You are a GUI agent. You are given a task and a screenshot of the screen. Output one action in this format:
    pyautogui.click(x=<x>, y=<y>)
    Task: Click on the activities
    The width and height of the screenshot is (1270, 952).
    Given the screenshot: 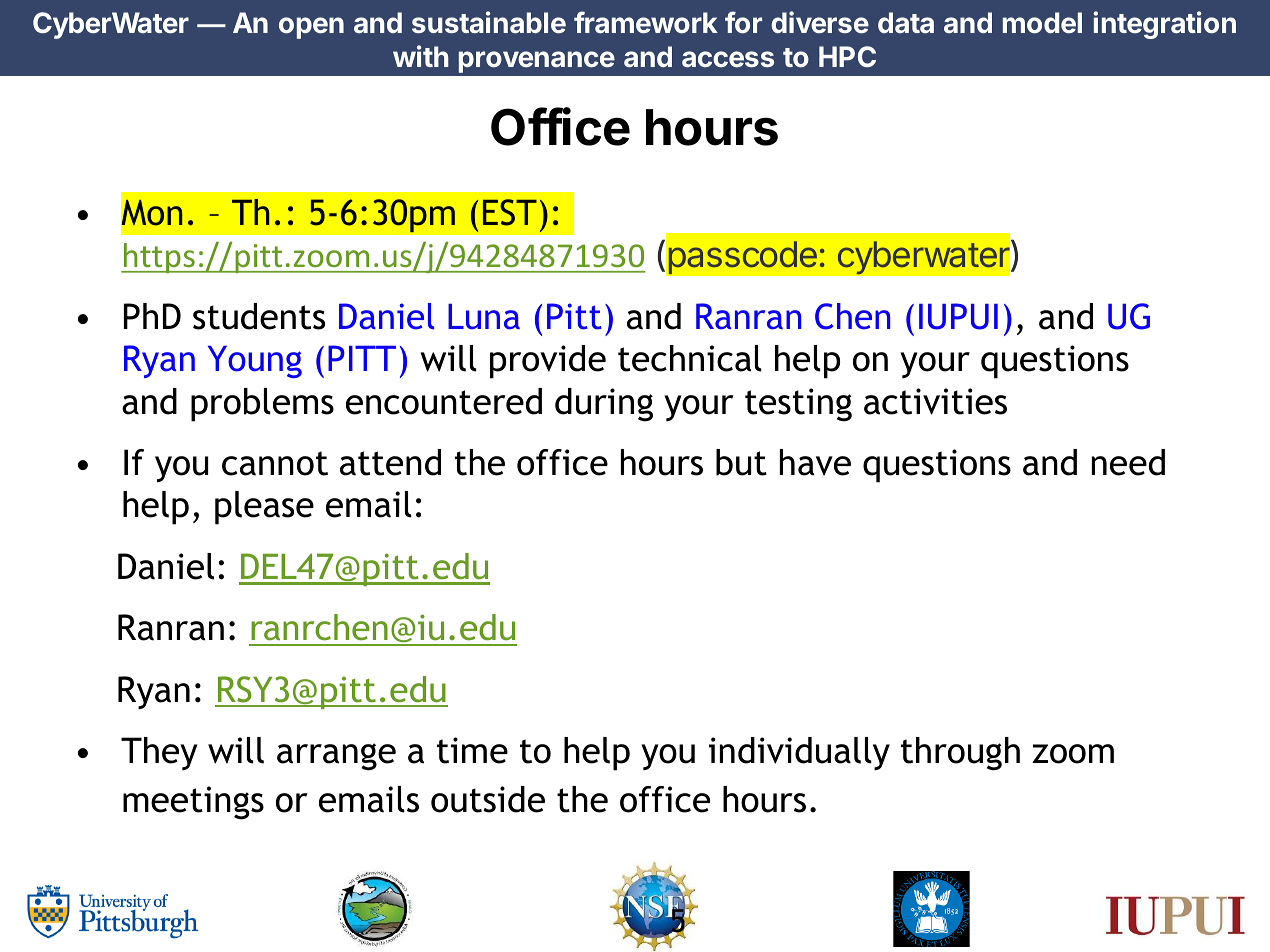 What is the action you would take?
    pyautogui.click(x=935, y=401)
